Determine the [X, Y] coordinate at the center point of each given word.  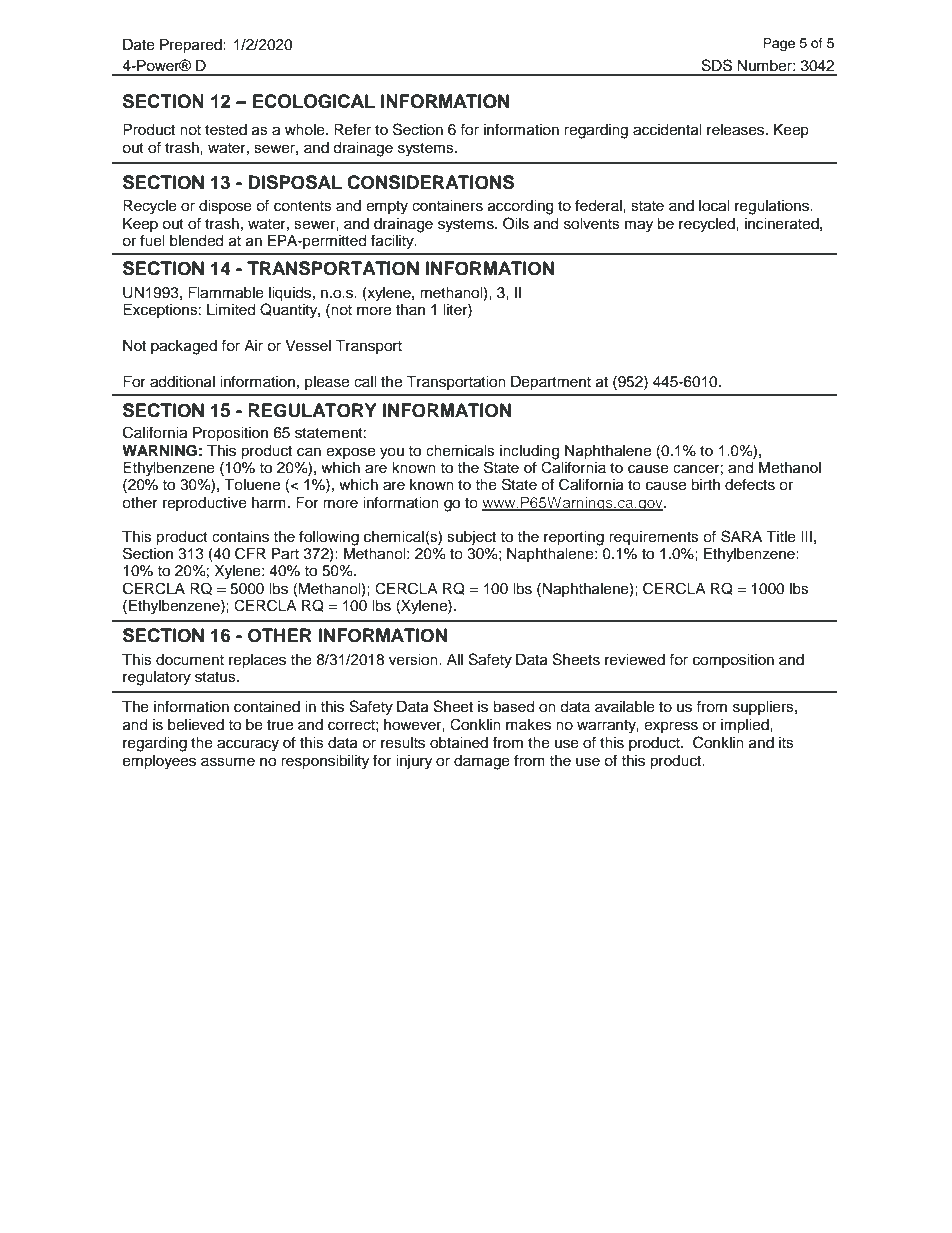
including [529, 453]
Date [139, 45]
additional [182, 382]
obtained [459, 743]
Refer [352, 129]
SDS [717, 65]
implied [746, 726]
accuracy [248, 745]
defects [750, 484]
